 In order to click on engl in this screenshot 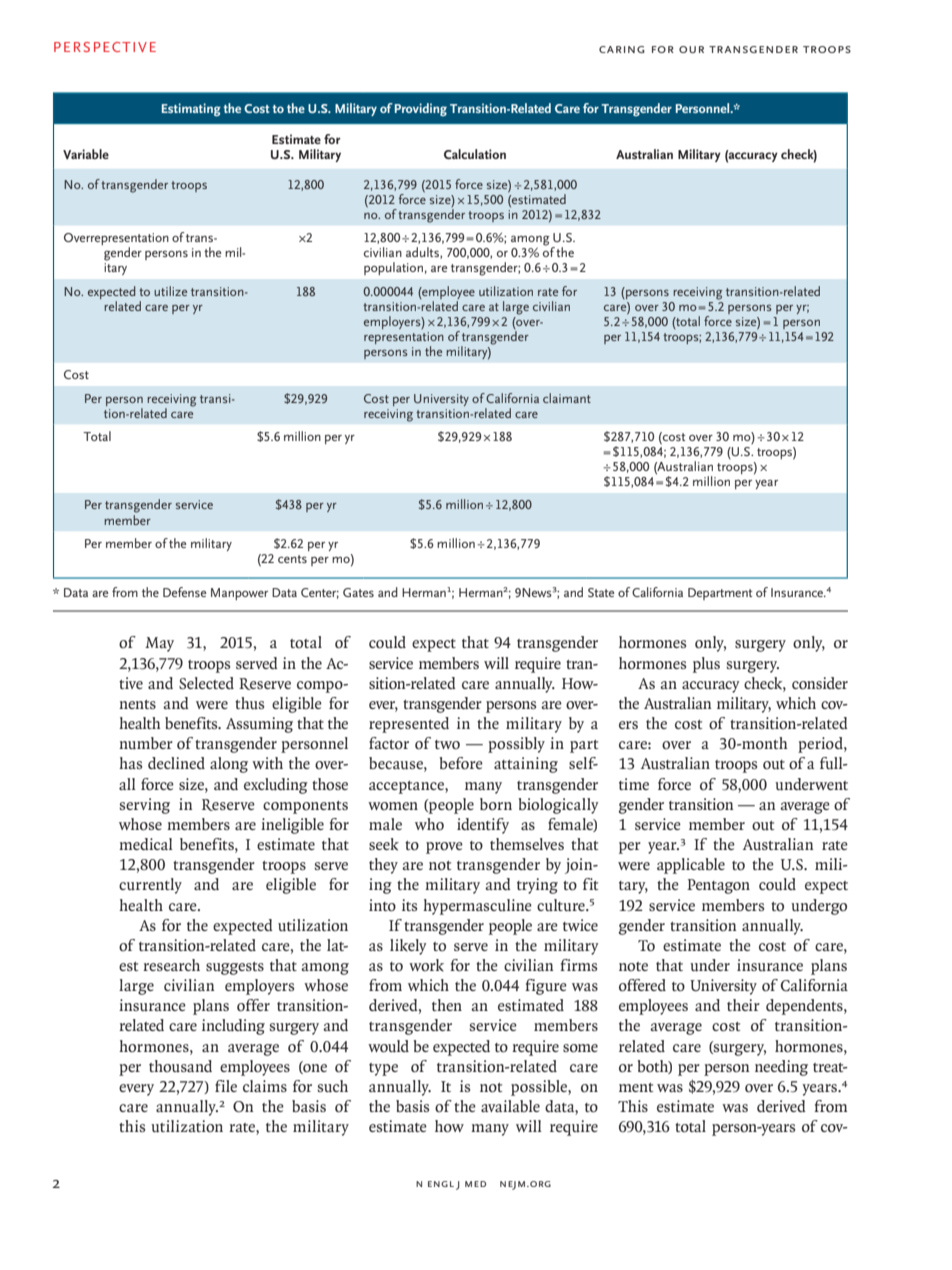, I will do `click(441, 1184)`.
